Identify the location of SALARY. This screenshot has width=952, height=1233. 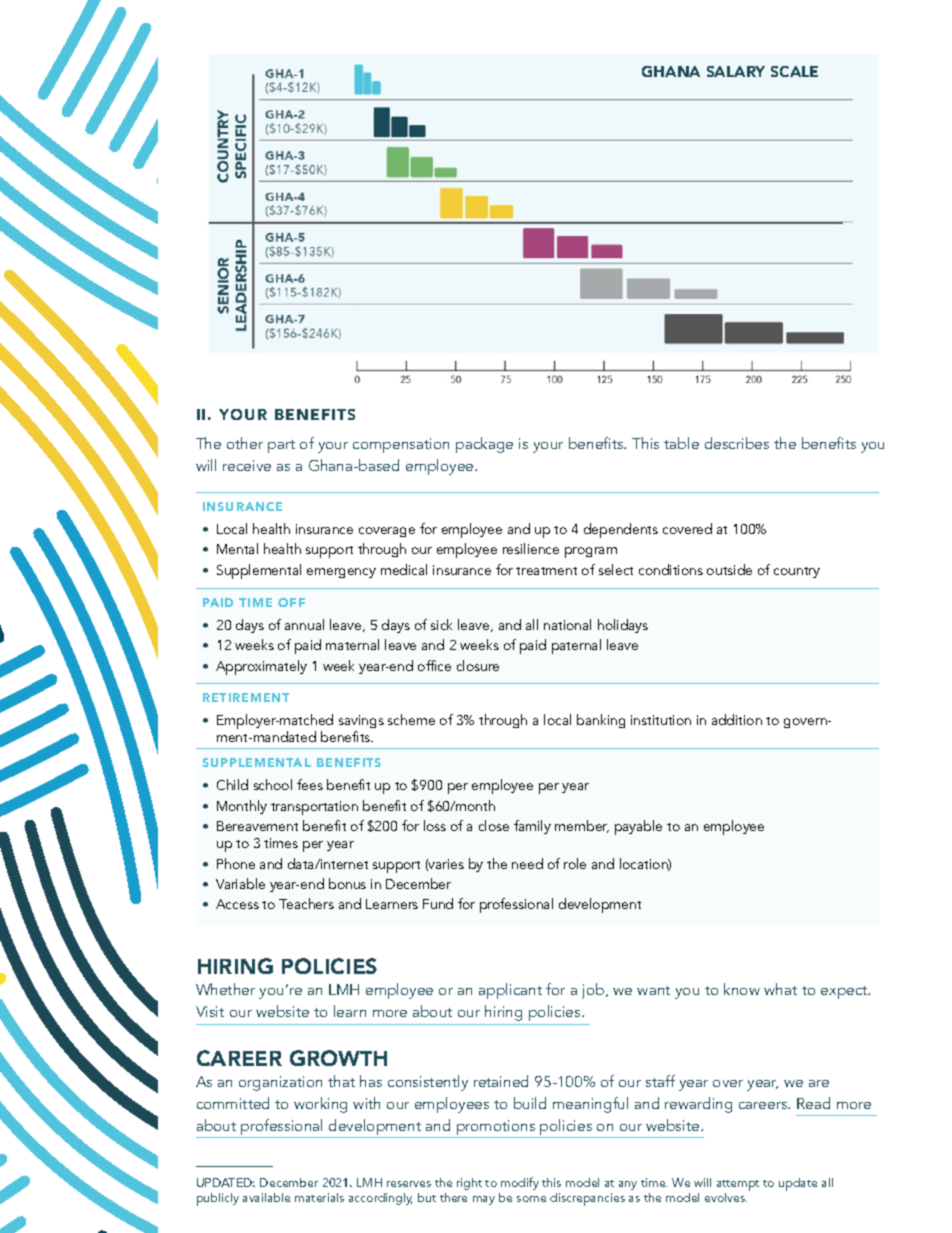
(736, 71).
